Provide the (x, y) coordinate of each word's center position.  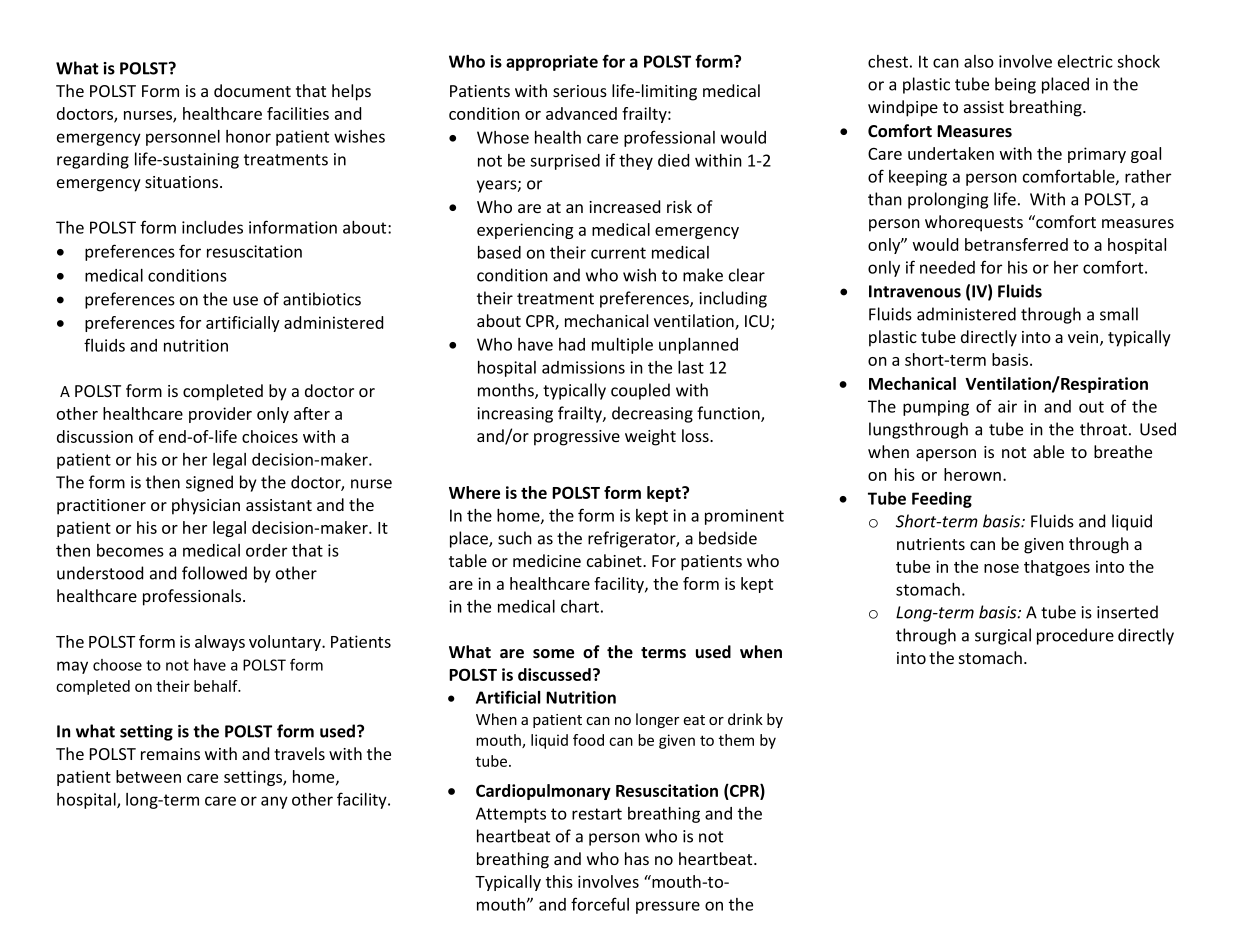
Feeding (942, 500)
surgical (1003, 636)
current (618, 253)
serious (580, 91)
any (274, 802)
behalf (217, 686)
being (1015, 85)
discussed (554, 674)
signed (209, 483)
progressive (577, 438)
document (252, 90)
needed (947, 267)
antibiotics (322, 299)
